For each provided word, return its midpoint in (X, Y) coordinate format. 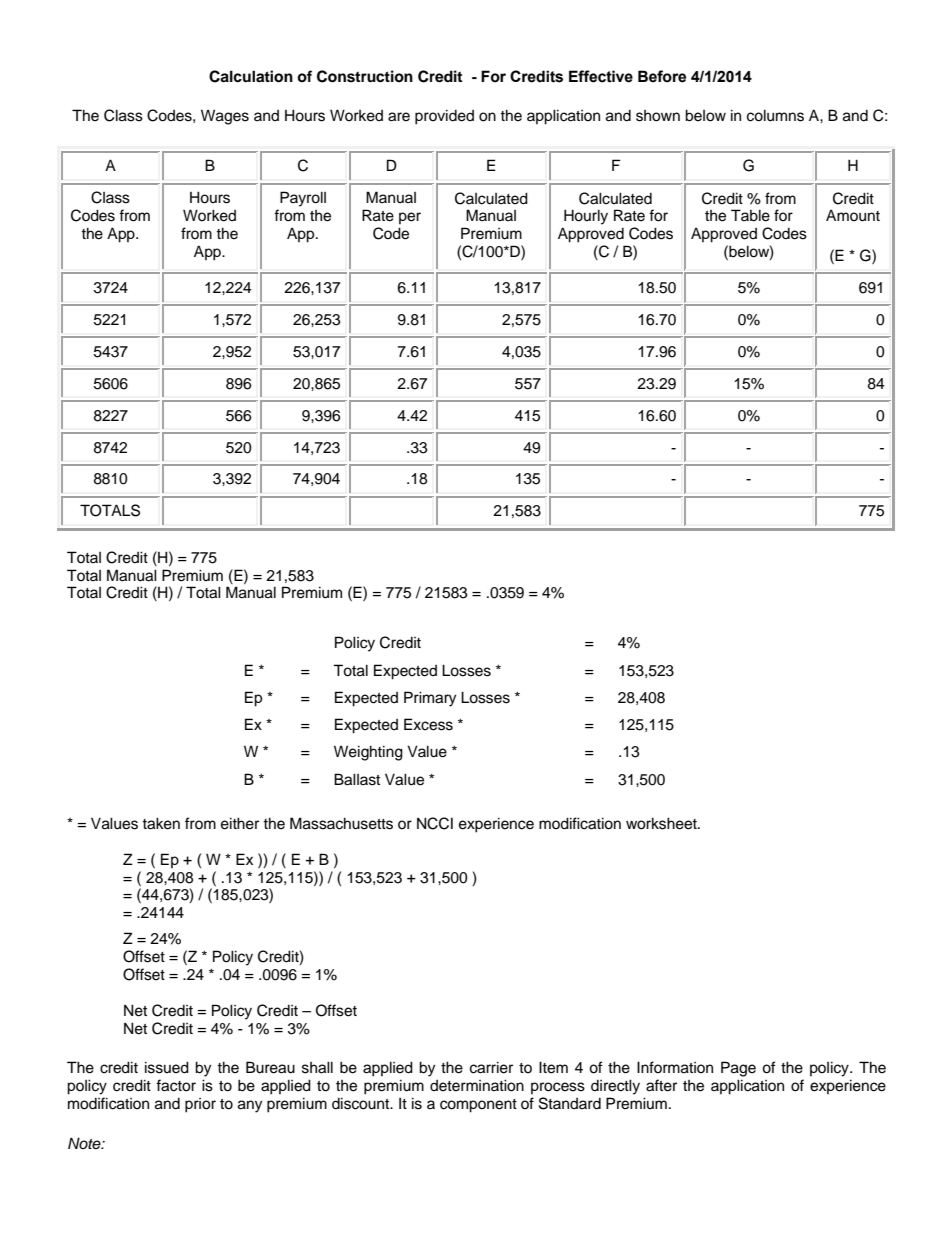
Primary (430, 699)
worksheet (662, 823)
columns (775, 115)
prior (200, 1105)
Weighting (368, 753)
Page (738, 1069)
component (478, 1106)
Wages (225, 117)
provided (444, 117)
